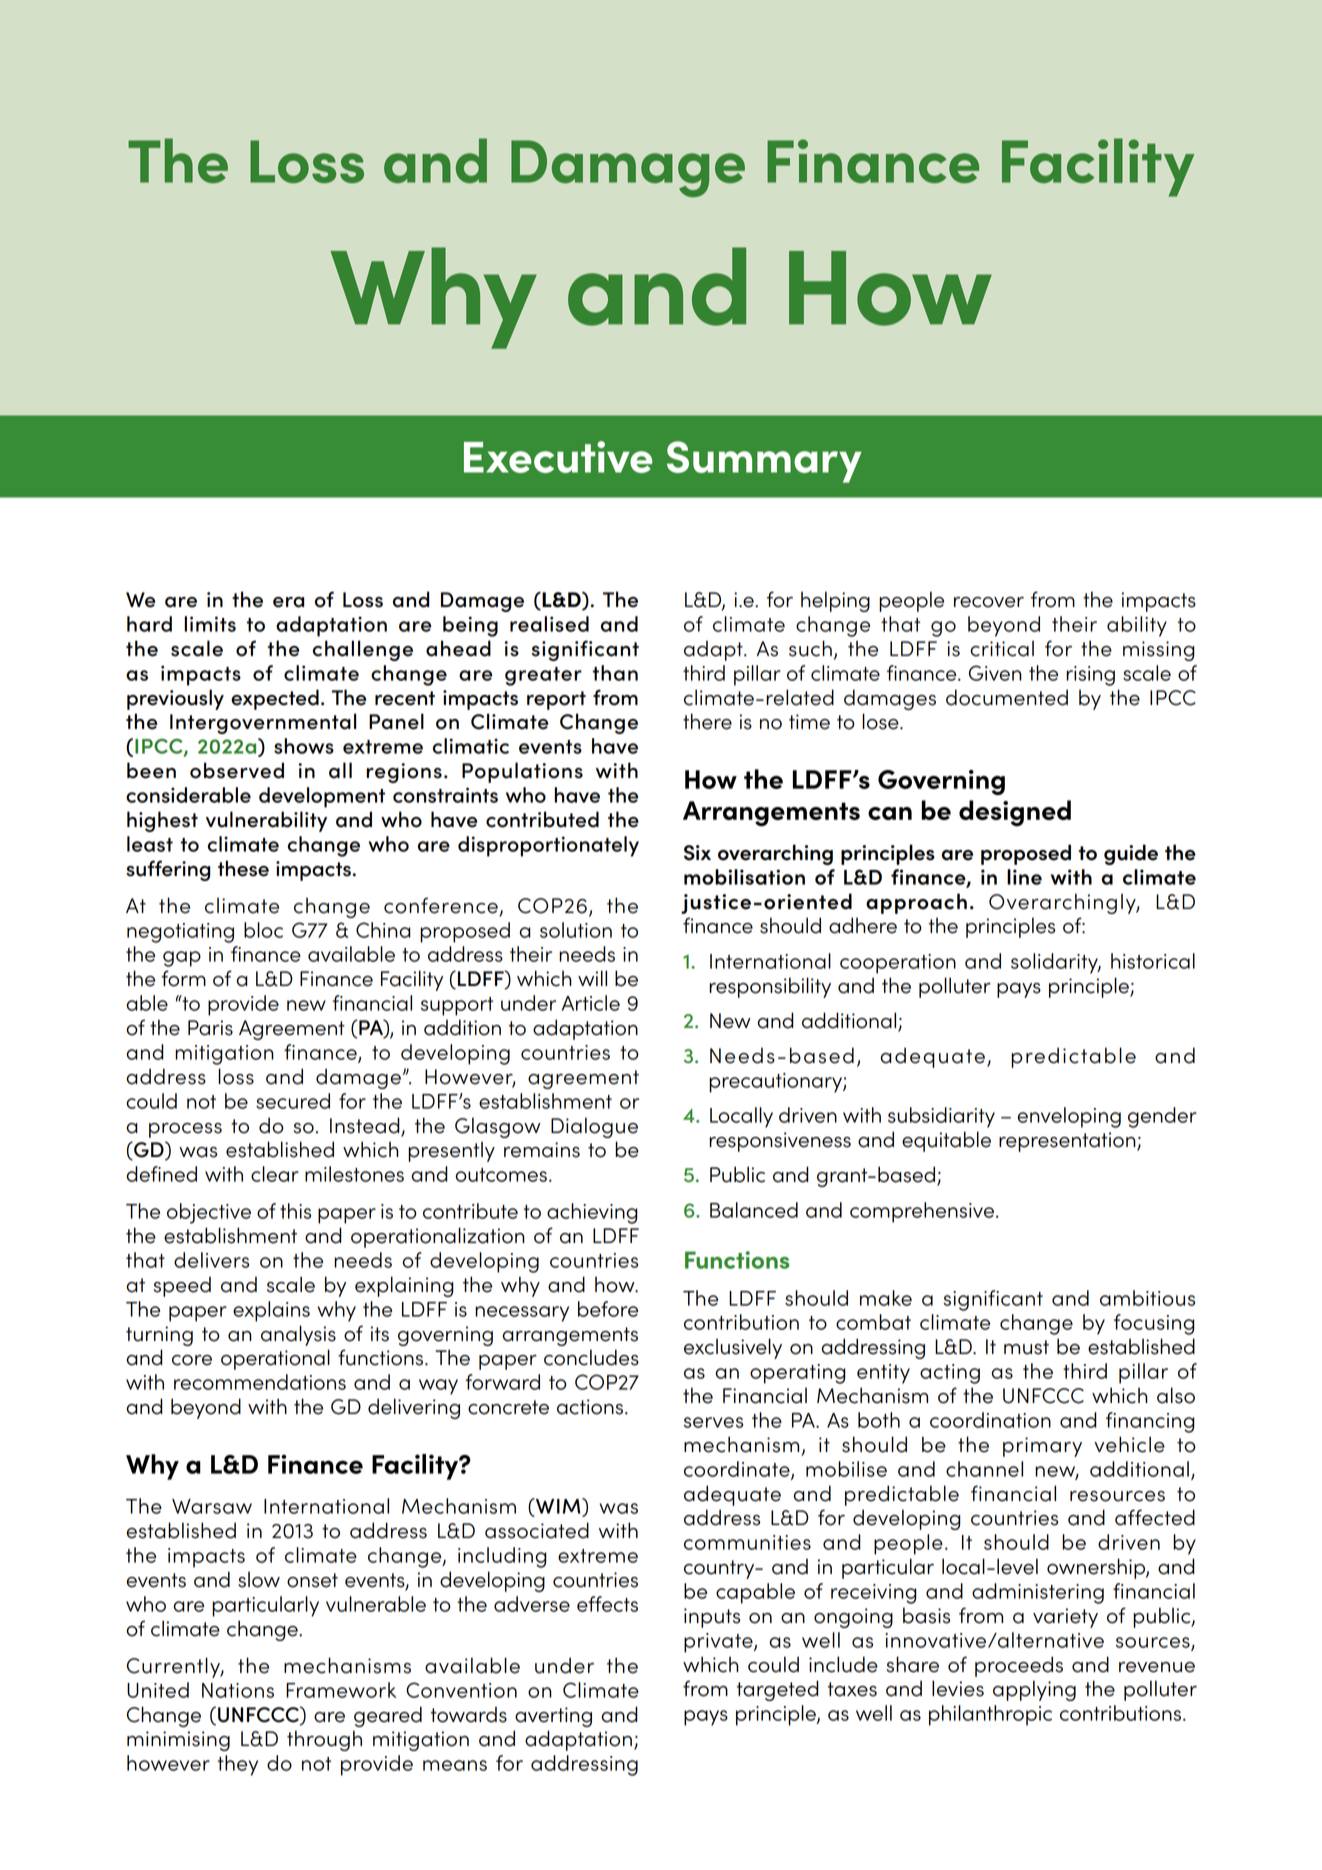 Image resolution: width=1322 pixels, height=1870 pixels. What do you see at coordinates (263, 930) in the screenshot?
I see `bloc` at bounding box center [263, 930].
